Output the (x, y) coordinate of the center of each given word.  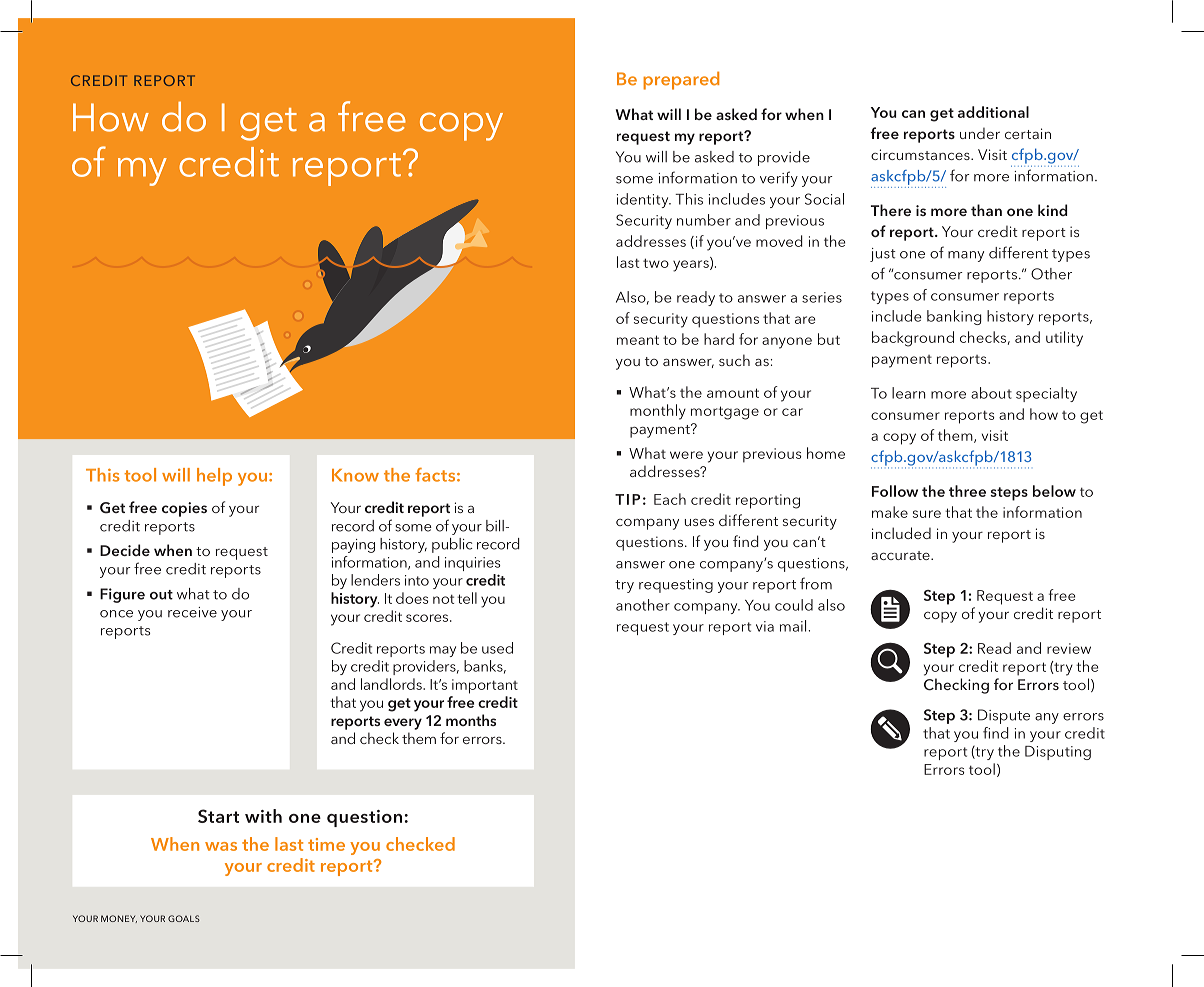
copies (184, 509)
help (214, 477)
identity (644, 200)
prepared (681, 80)
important (485, 686)
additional (993, 112)
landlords (392, 684)
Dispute (1004, 716)
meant (638, 340)
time (326, 844)
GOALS (184, 918)
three (967, 491)
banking (954, 317)
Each (670, 499)
